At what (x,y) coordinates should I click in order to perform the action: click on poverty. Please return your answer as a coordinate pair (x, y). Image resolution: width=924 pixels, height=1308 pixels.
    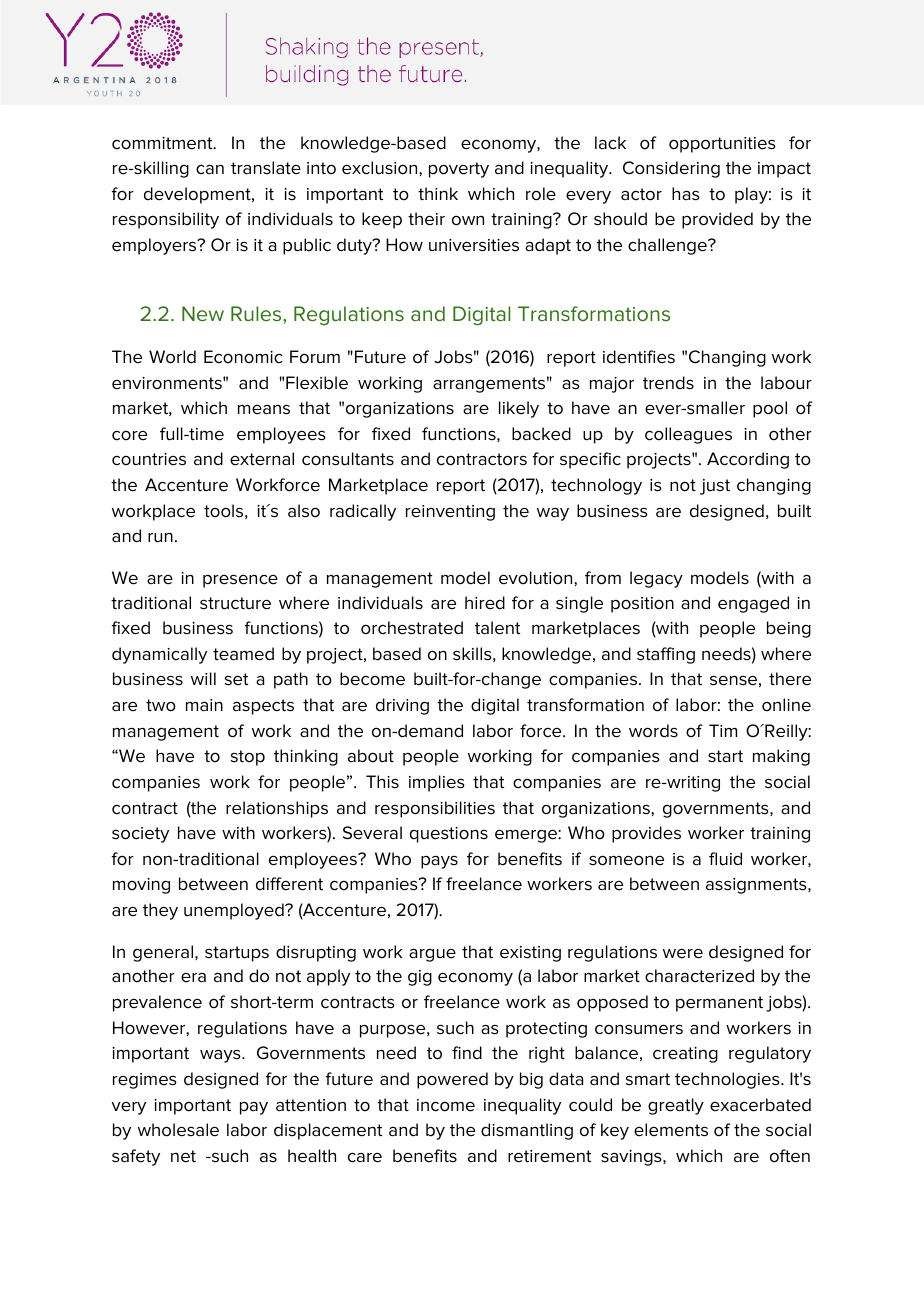
    Looking at the image, I should click on (459, 170).
